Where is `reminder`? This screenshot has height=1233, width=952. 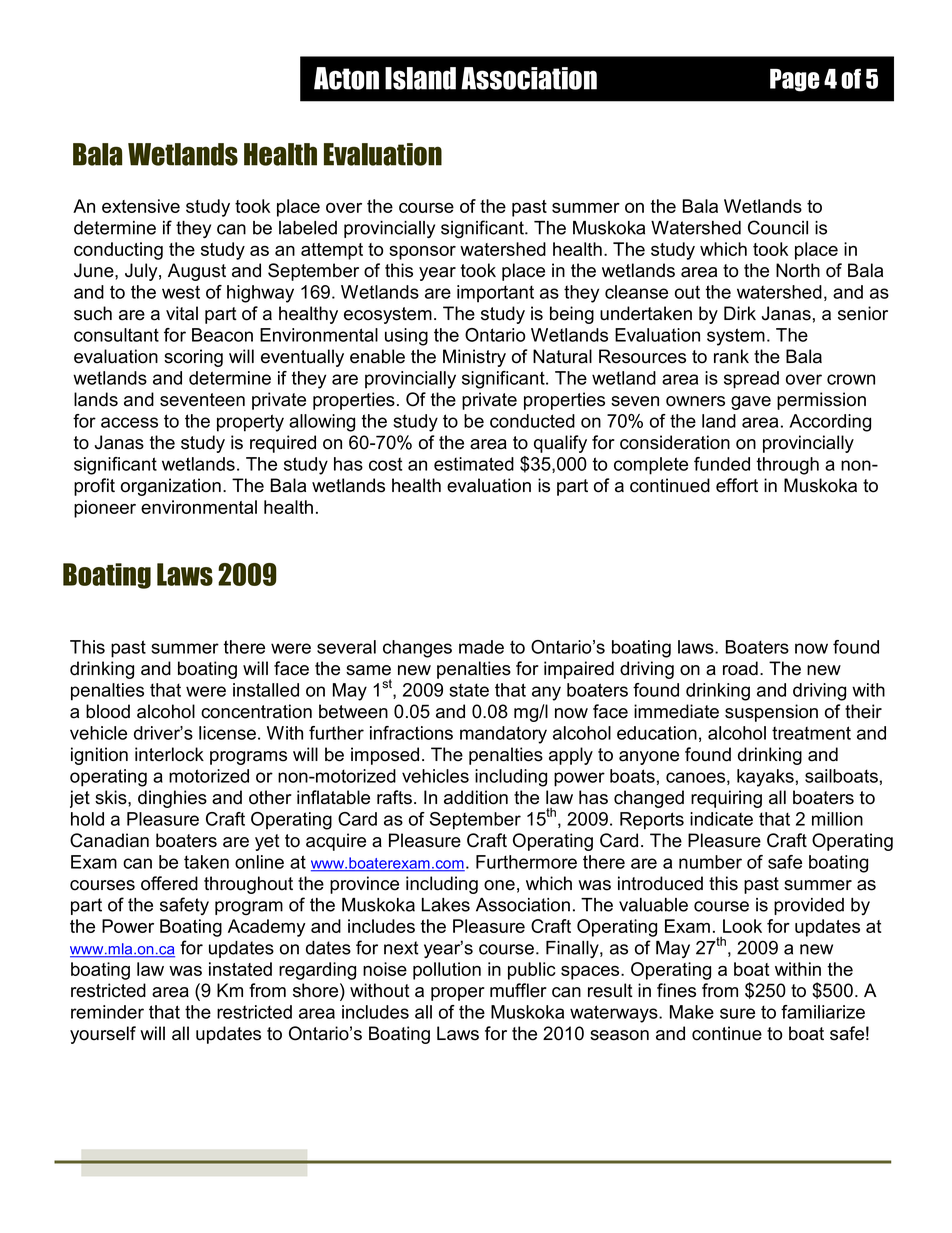 reminder is located at coordinates (107, 1012).
